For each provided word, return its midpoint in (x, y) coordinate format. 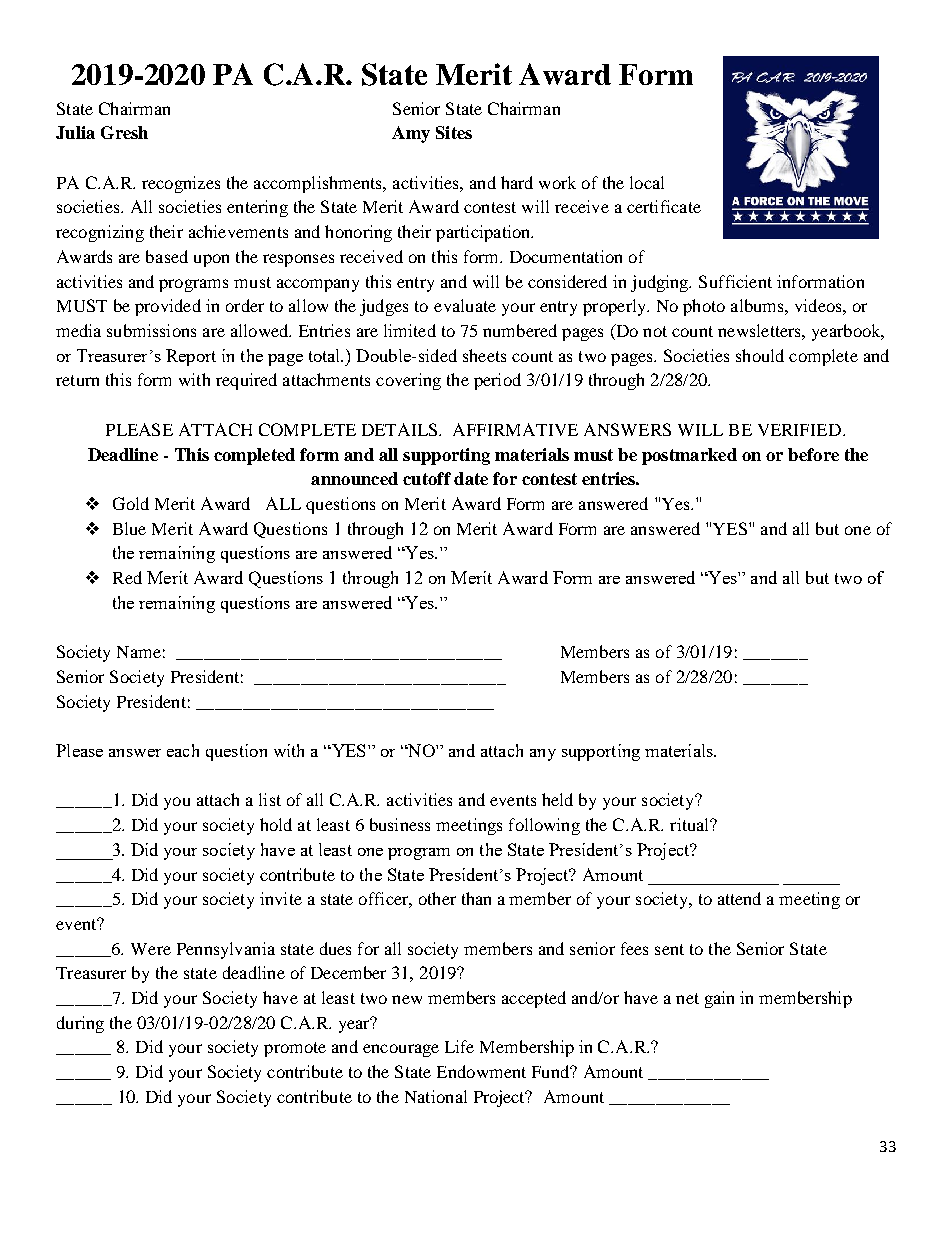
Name (139, 652)
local (647, 182)
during (80, 1024)
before (813, 454)
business (400, 824)
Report (191, 357)
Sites (454, 132)
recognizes (181, 184)
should (760, 355)
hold (276, 824)
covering (408, 381)
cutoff (427, 478)
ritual (691, 824)
